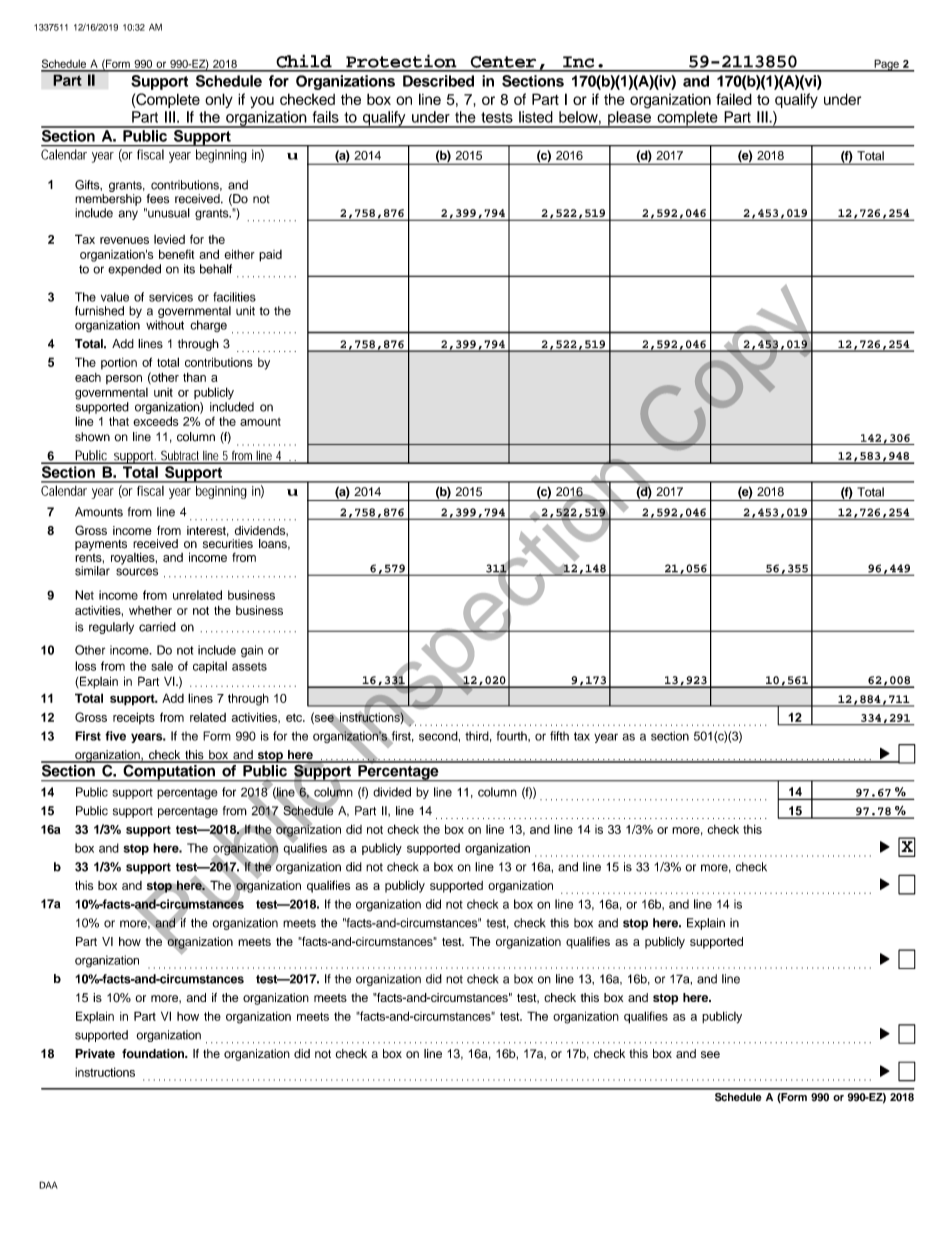  I want to click on exceeds, so click(155, 421).
